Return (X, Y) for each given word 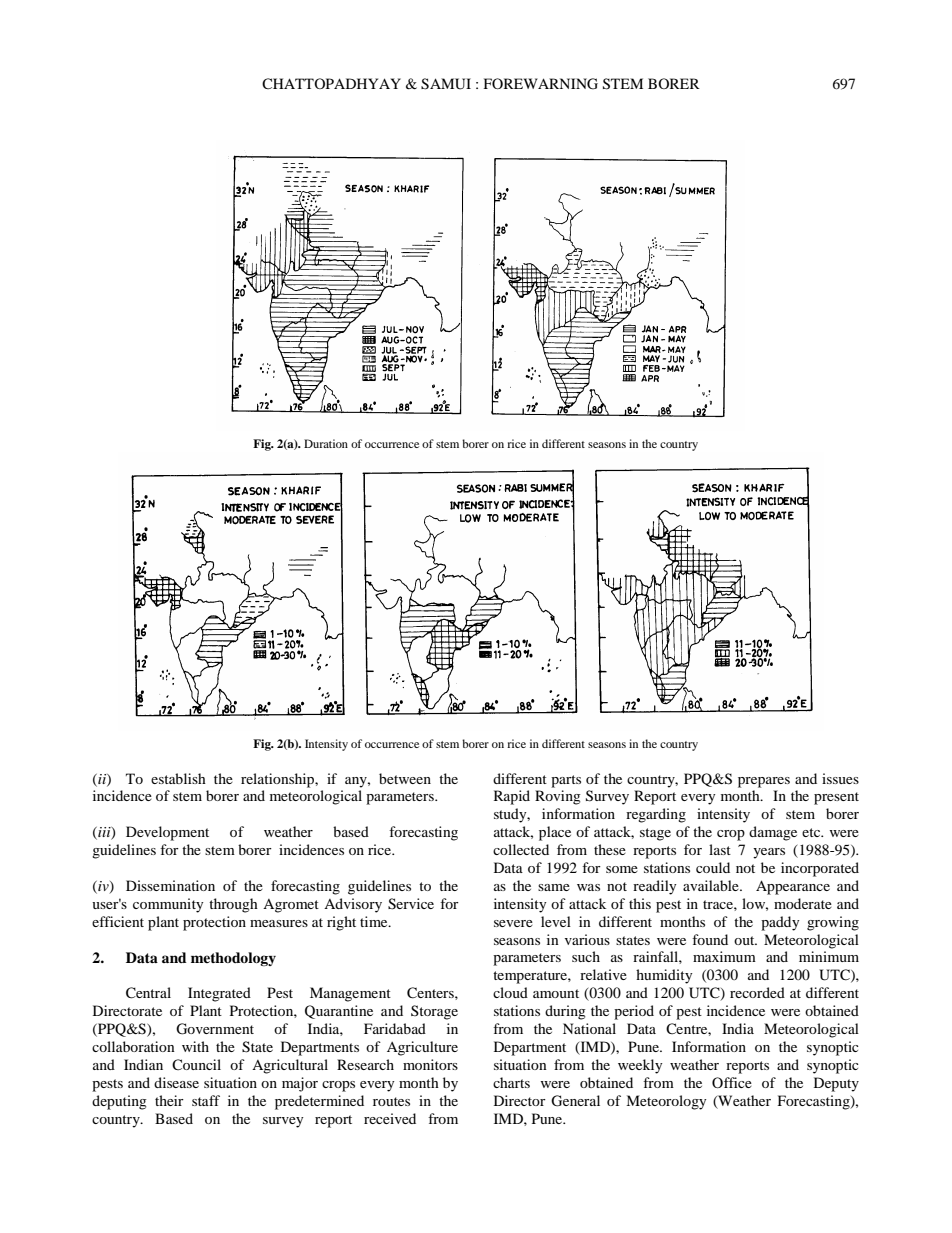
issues (840, 778)
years (769, 853)
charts (511, 1082)
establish (178, 778)
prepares (764, 782)
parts (566, 781)
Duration (326, 443)
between (405, 778)
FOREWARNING (541, 84)
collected (521, 849)
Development (167, 833)
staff (206, 1100)
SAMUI (446, 84)
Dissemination (170, 885)
